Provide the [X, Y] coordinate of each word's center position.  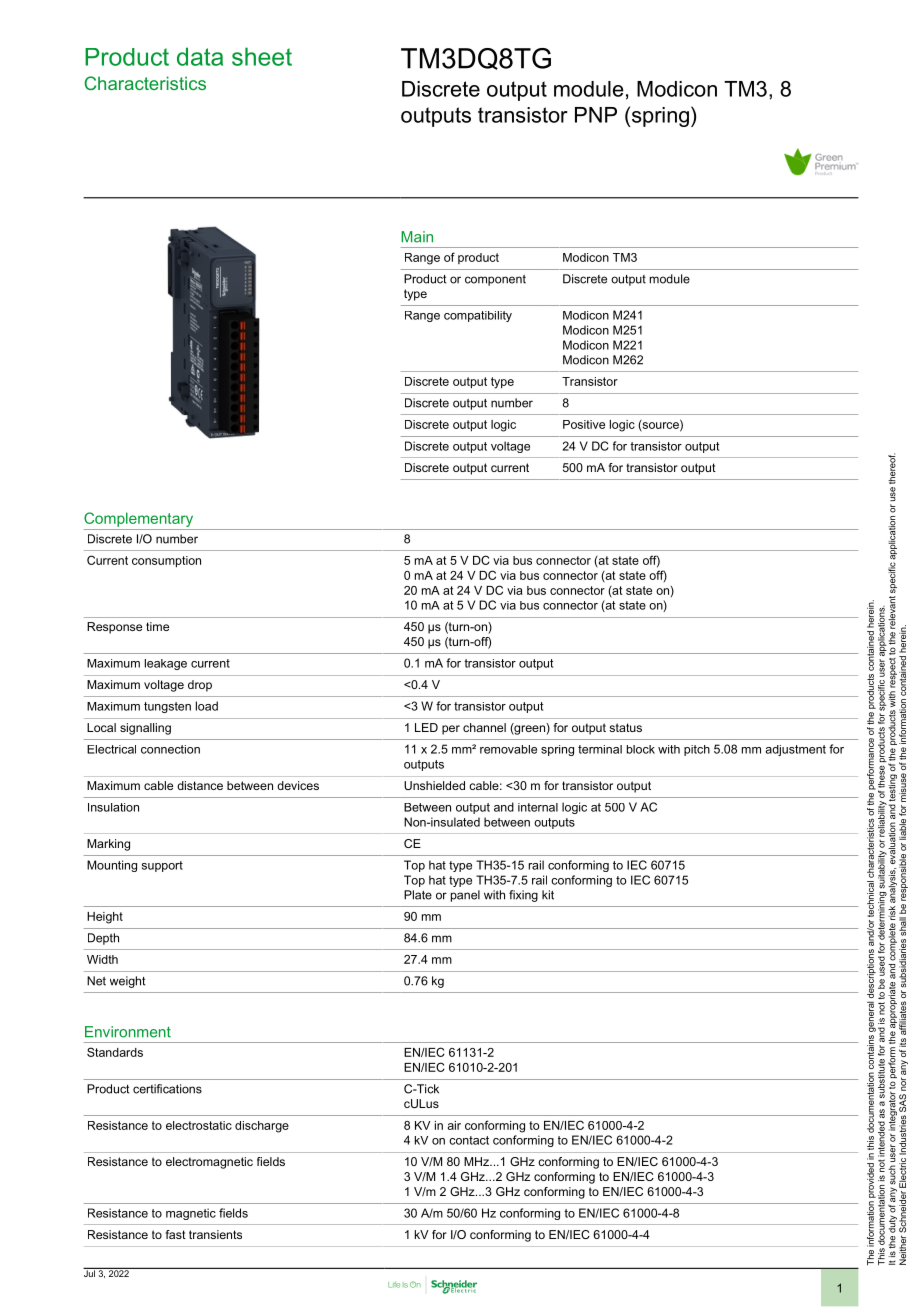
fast [176, 1234]
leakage [166, 664]
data [200, 56]
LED [426, 727]
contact [469, 1140]
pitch [697, 750]
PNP [596, 115]
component [495, 280]
